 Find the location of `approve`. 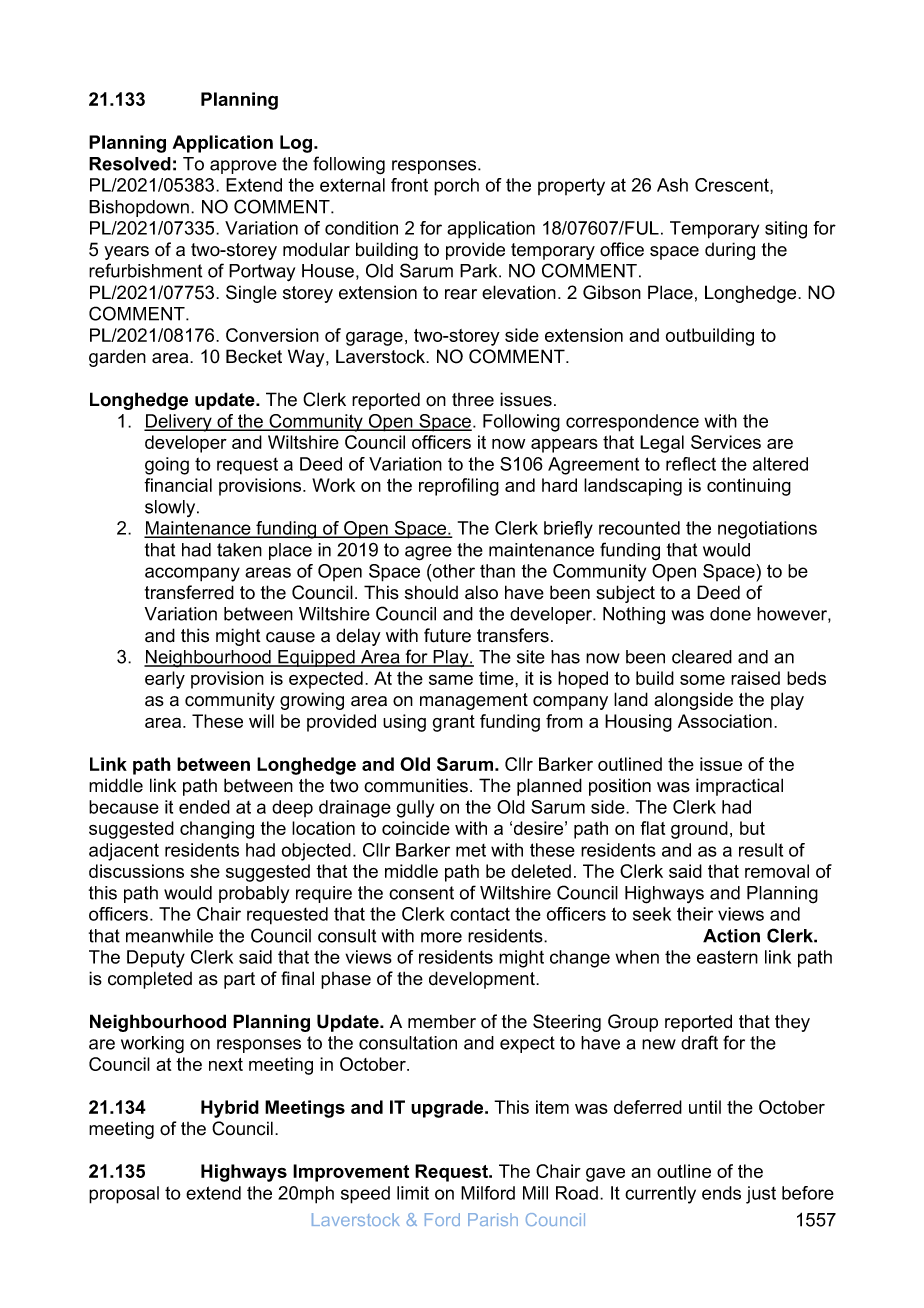

approve is located at coordinates (243, 167).
